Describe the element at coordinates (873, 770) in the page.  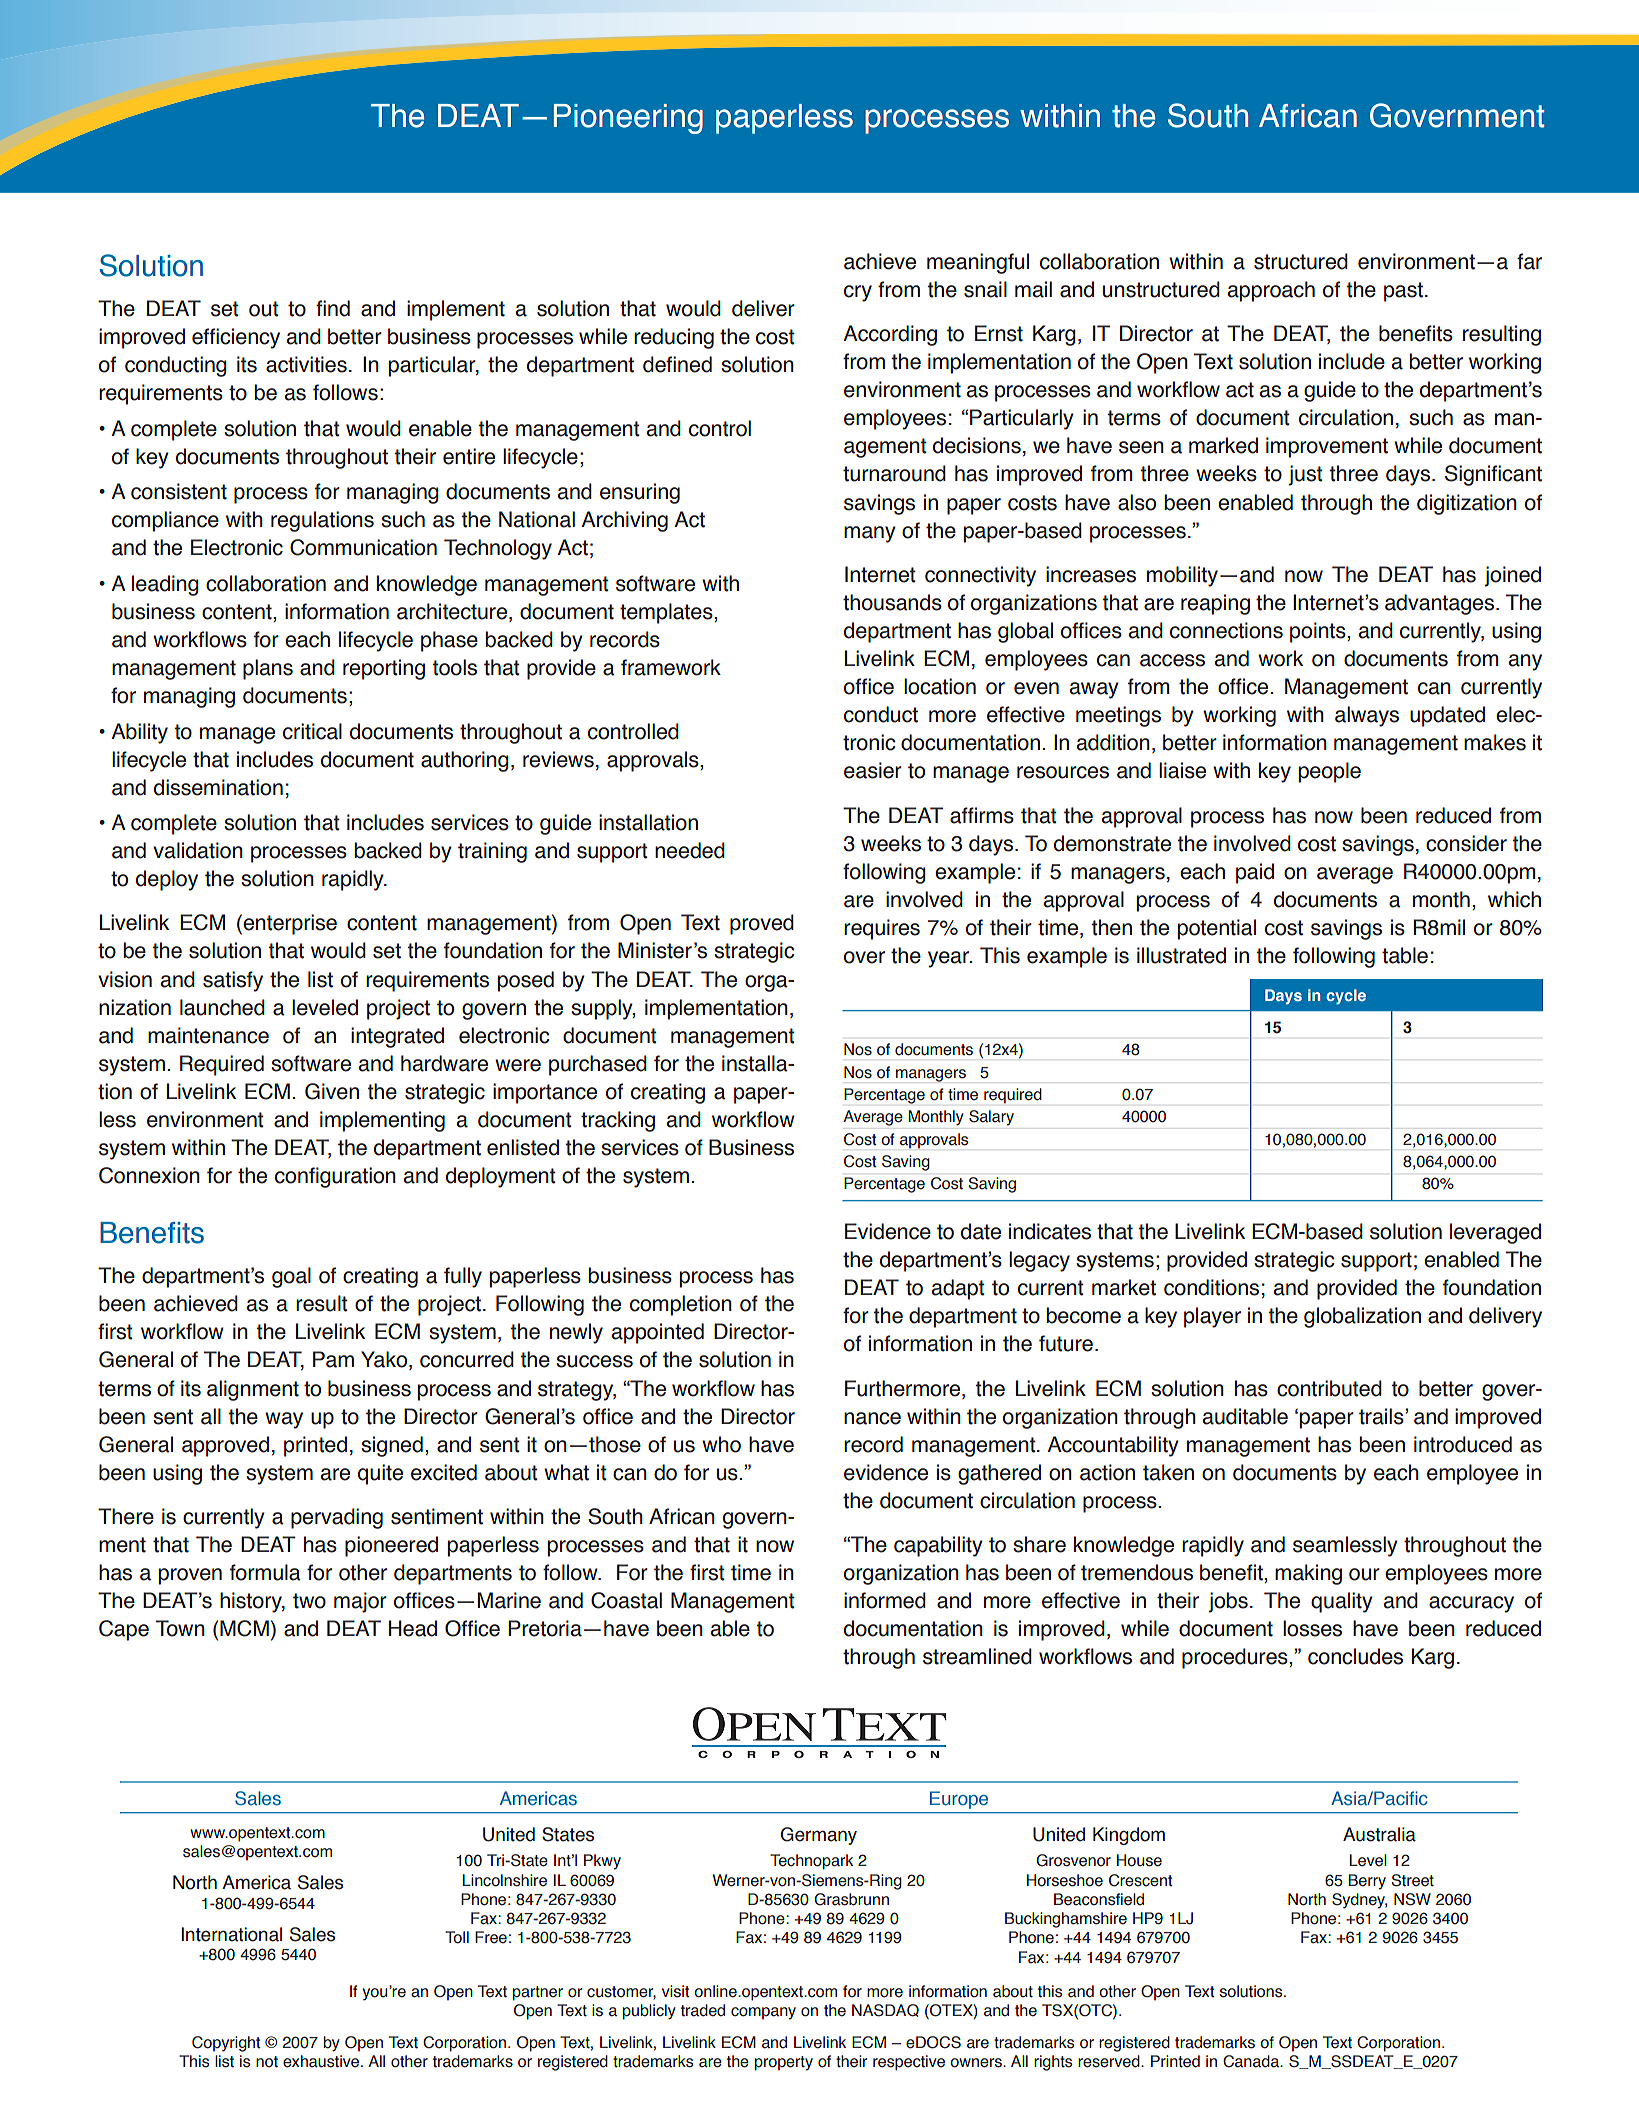
I see `easier` at that location.
